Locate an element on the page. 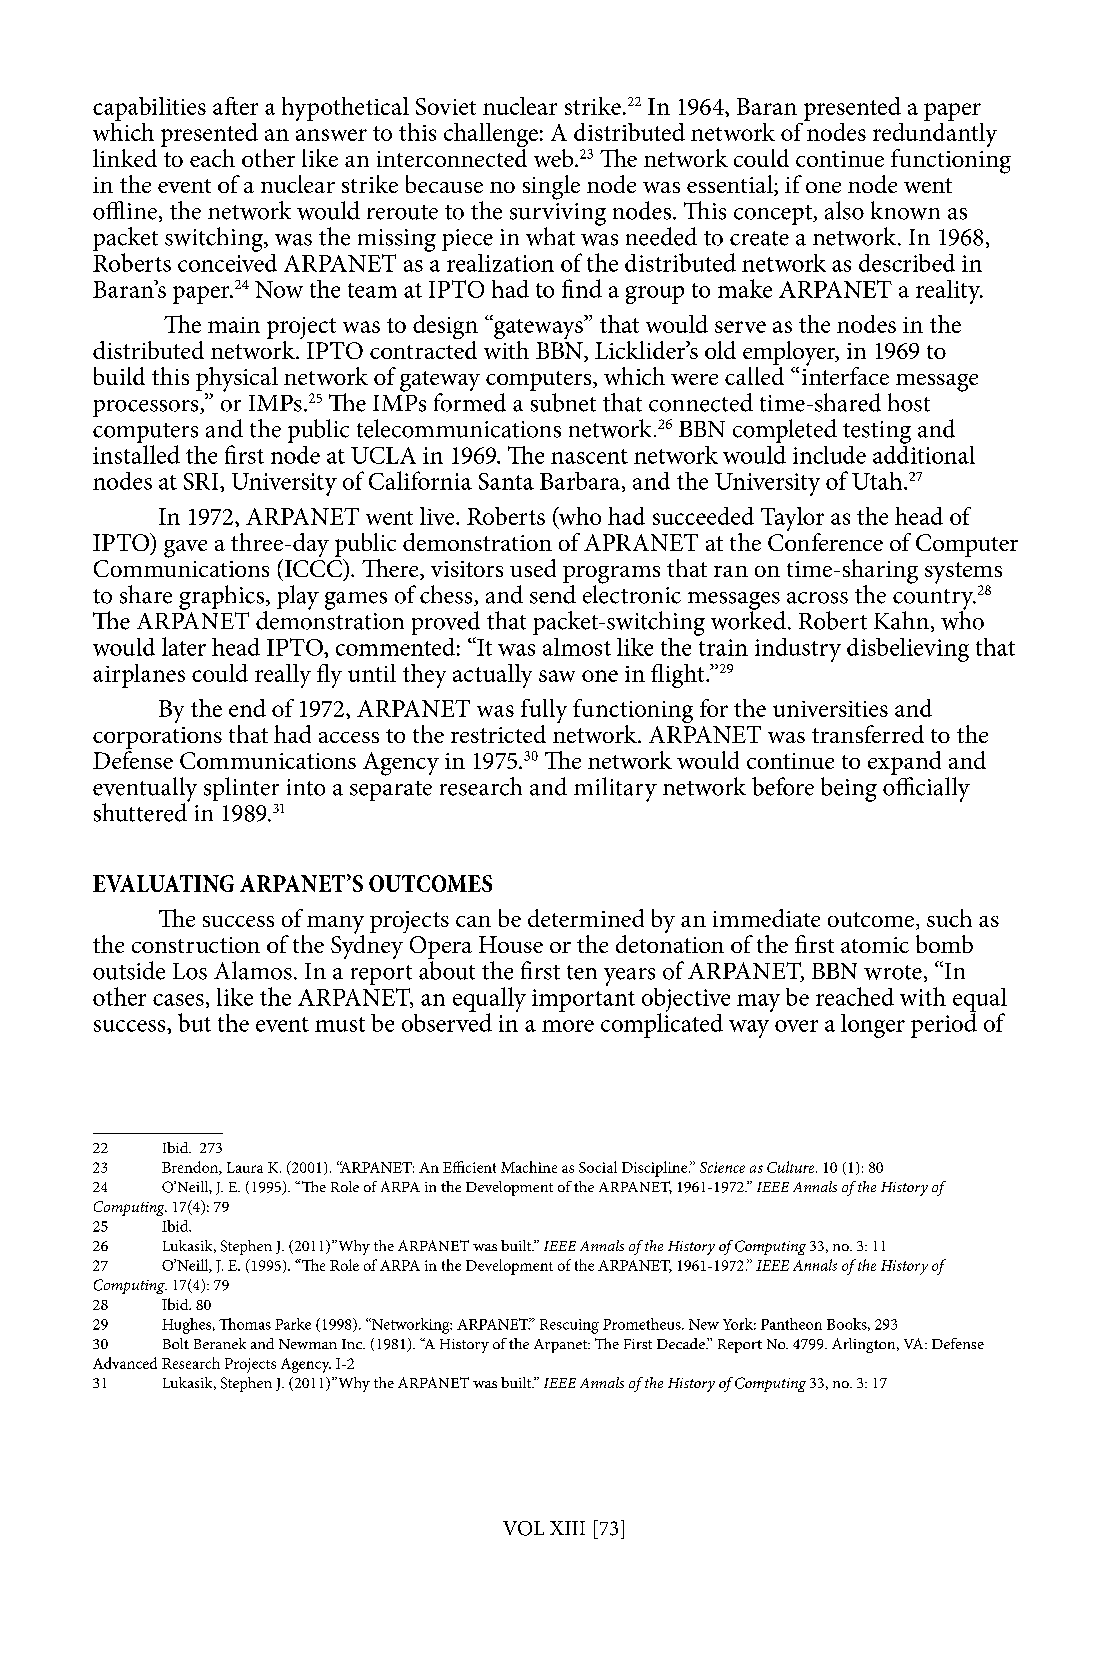  being is located at coordinates (849, 789).
